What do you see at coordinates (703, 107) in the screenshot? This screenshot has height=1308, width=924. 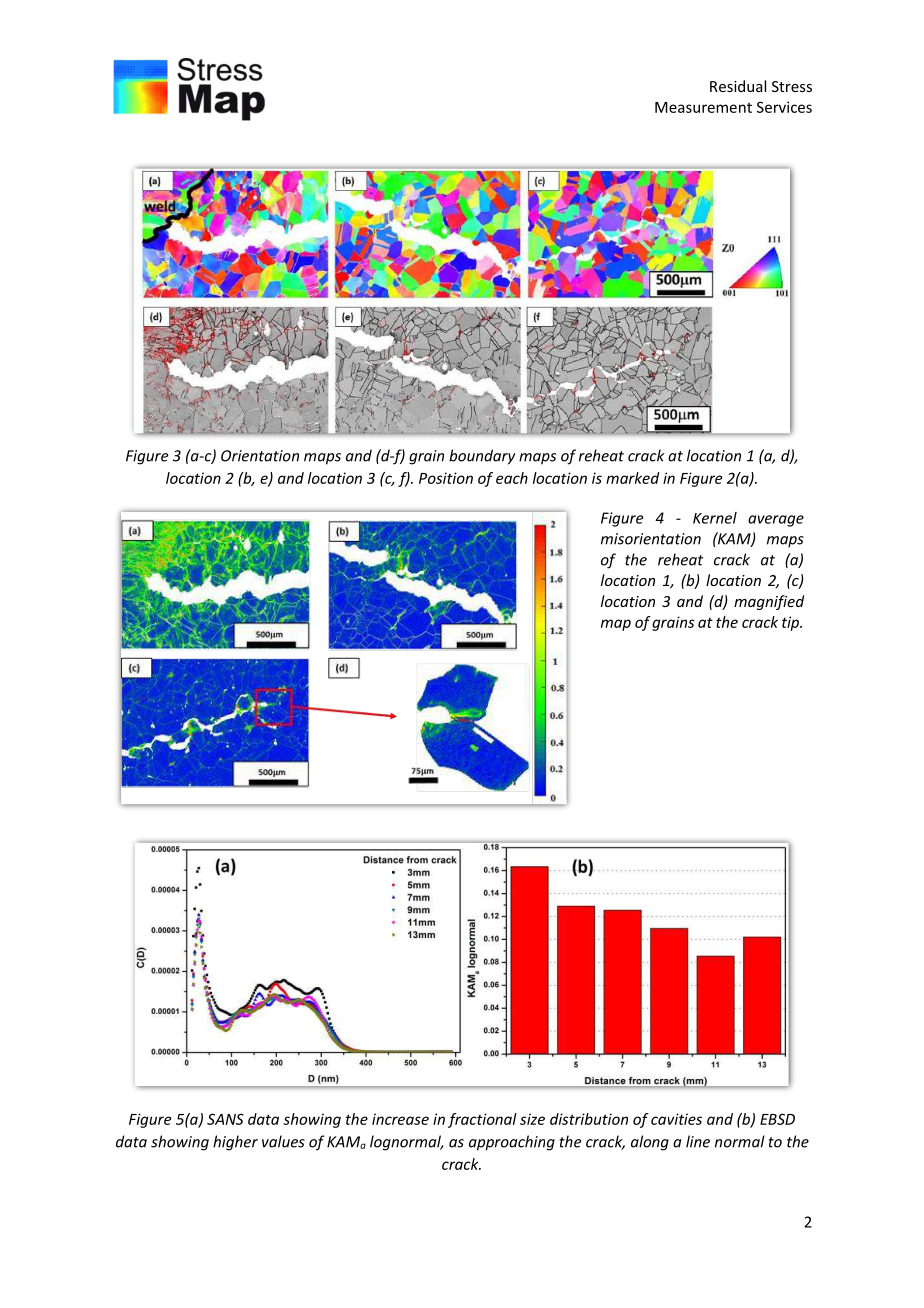 I see `Measurement` at bounding box center [703, 107].
